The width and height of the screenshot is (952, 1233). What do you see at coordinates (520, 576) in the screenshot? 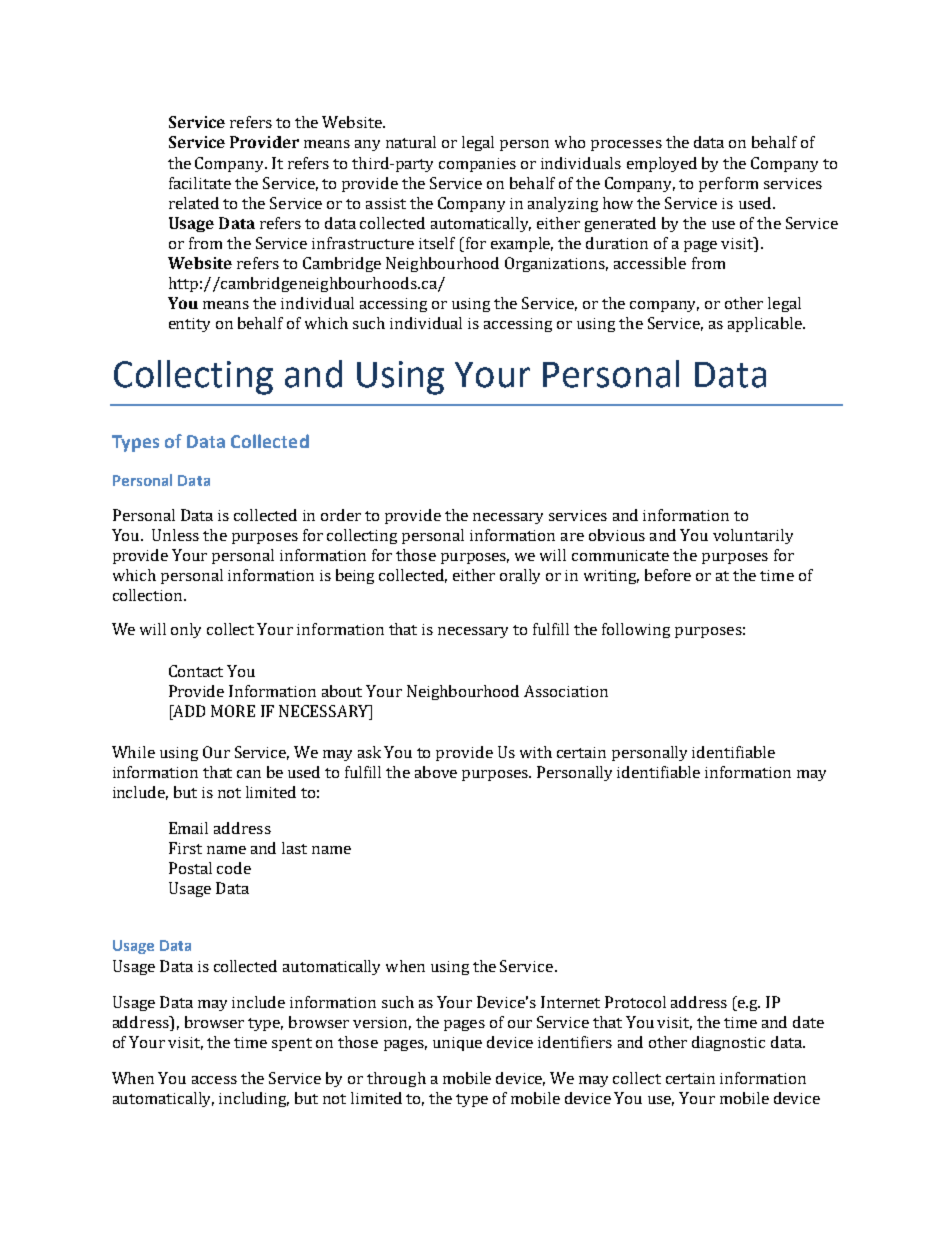
I see `orally` at bounding box center [520, 576].
